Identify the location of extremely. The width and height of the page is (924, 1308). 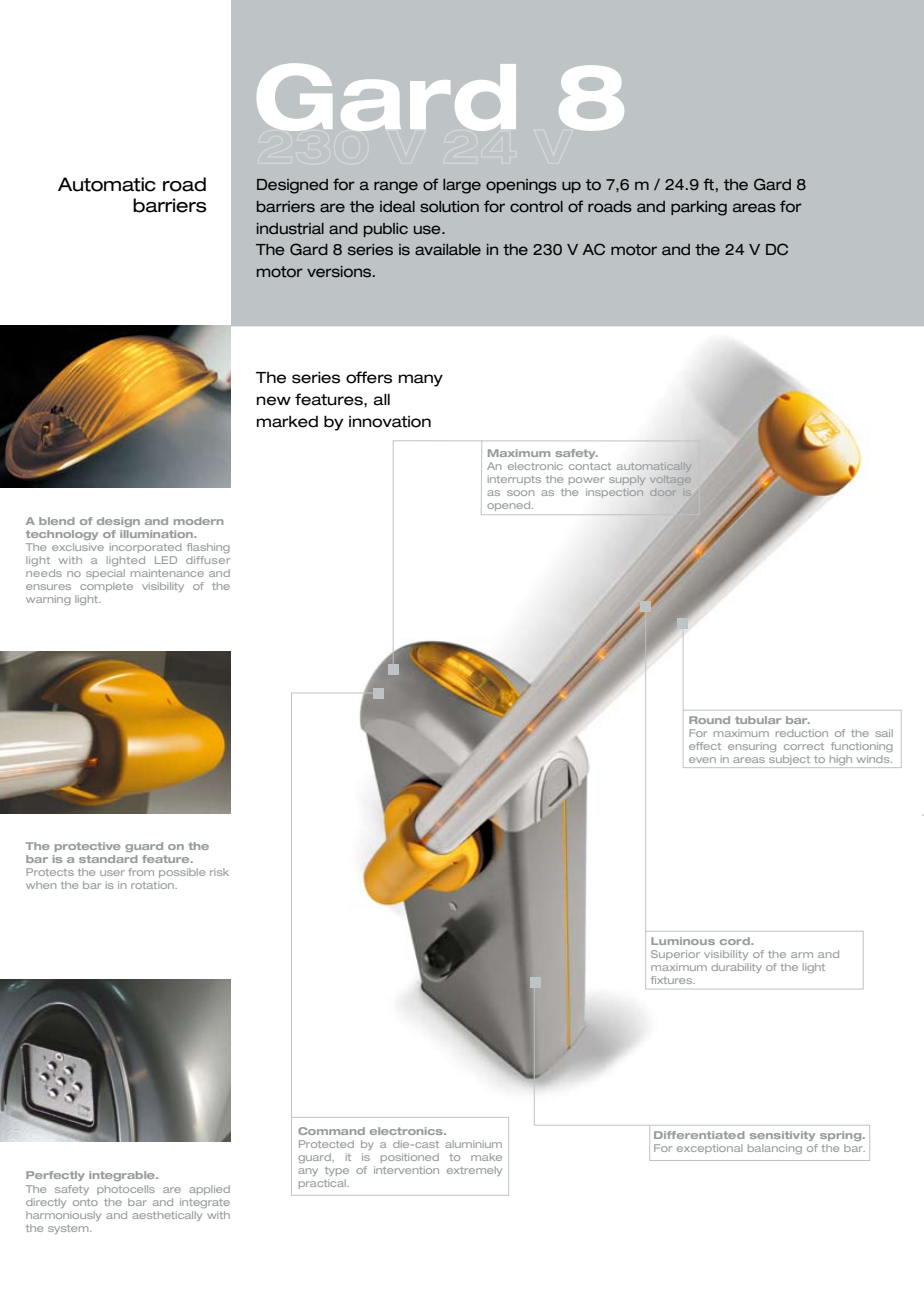
(474, 1171).
